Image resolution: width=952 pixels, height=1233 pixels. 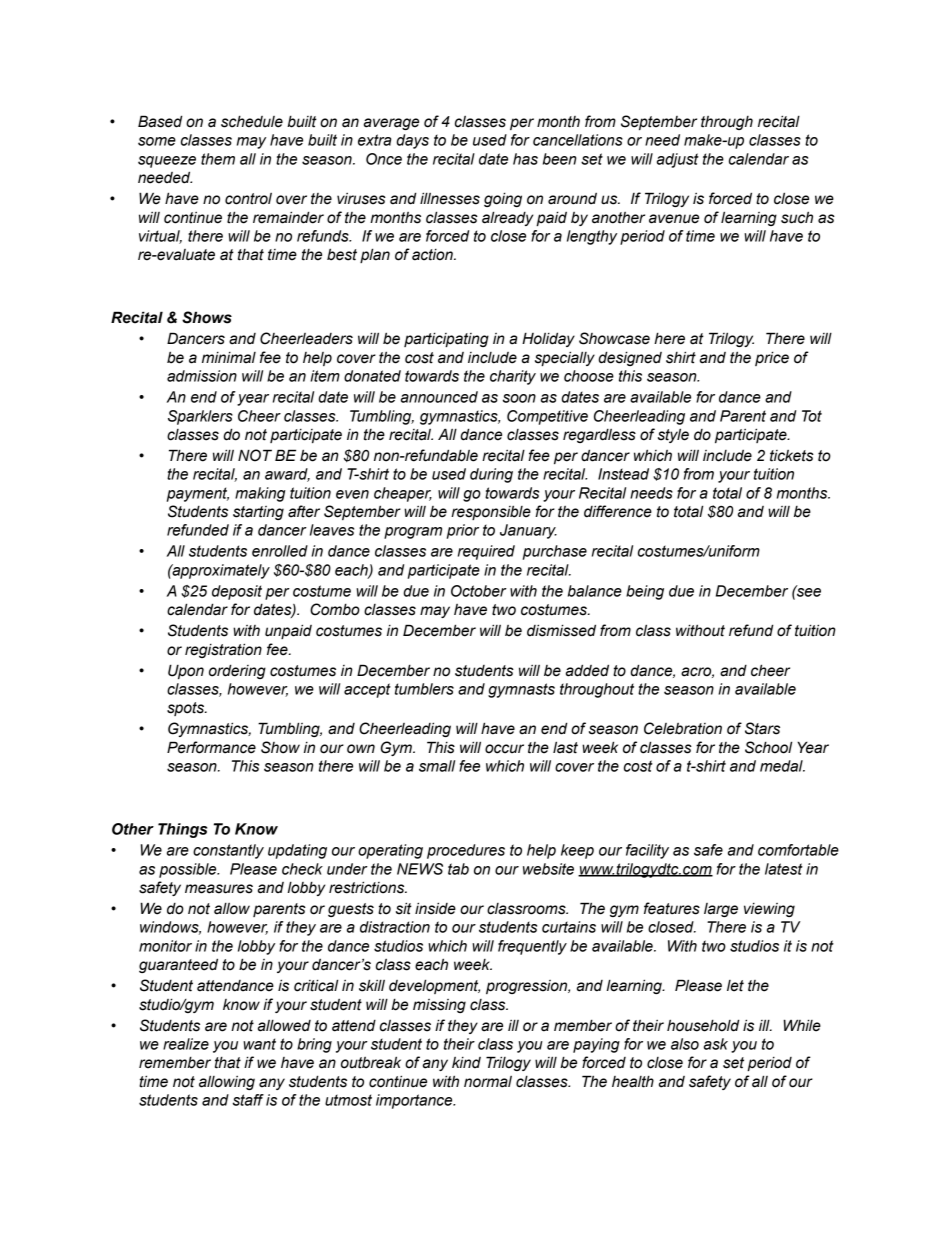 I want to click on adjust, so click(x=678, y=160).
